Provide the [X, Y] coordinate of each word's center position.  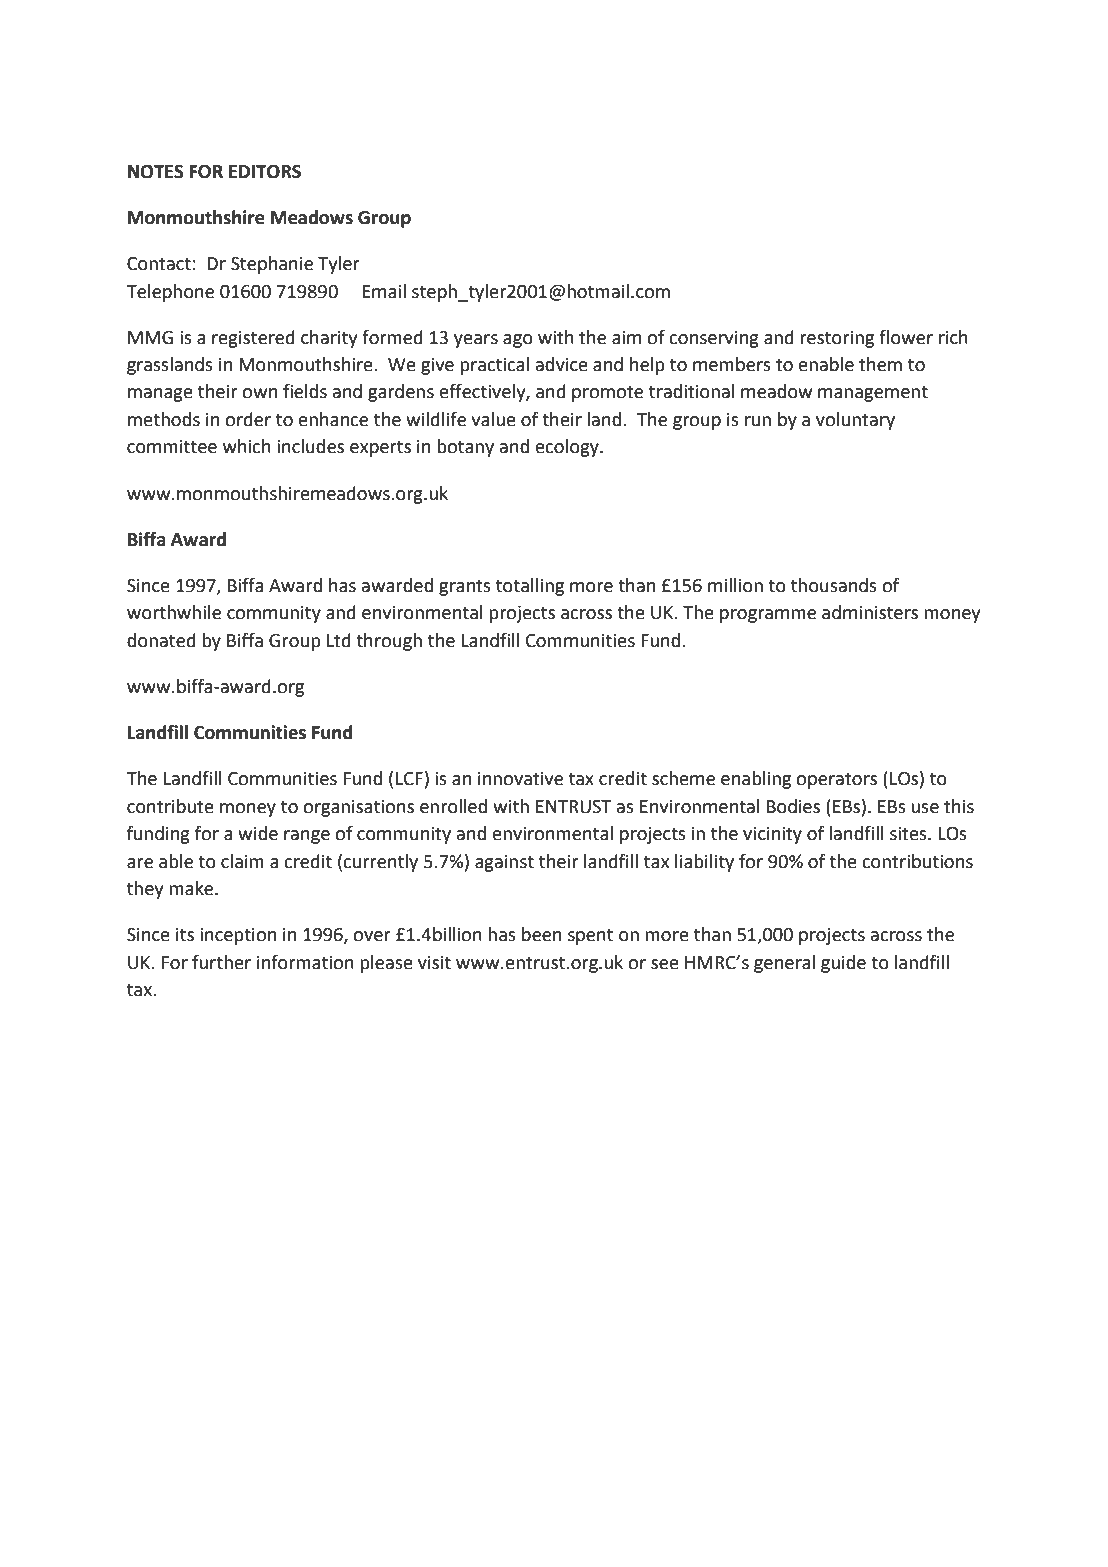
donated [161, 640]
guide [843, 964]
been [541, 934]
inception [238, 936]
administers [870, 612]
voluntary [855, 421]
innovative [520, 778]
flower [906, 337]
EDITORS [265, 172]
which [247, 446]
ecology [568, 448]
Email [384, 291]
